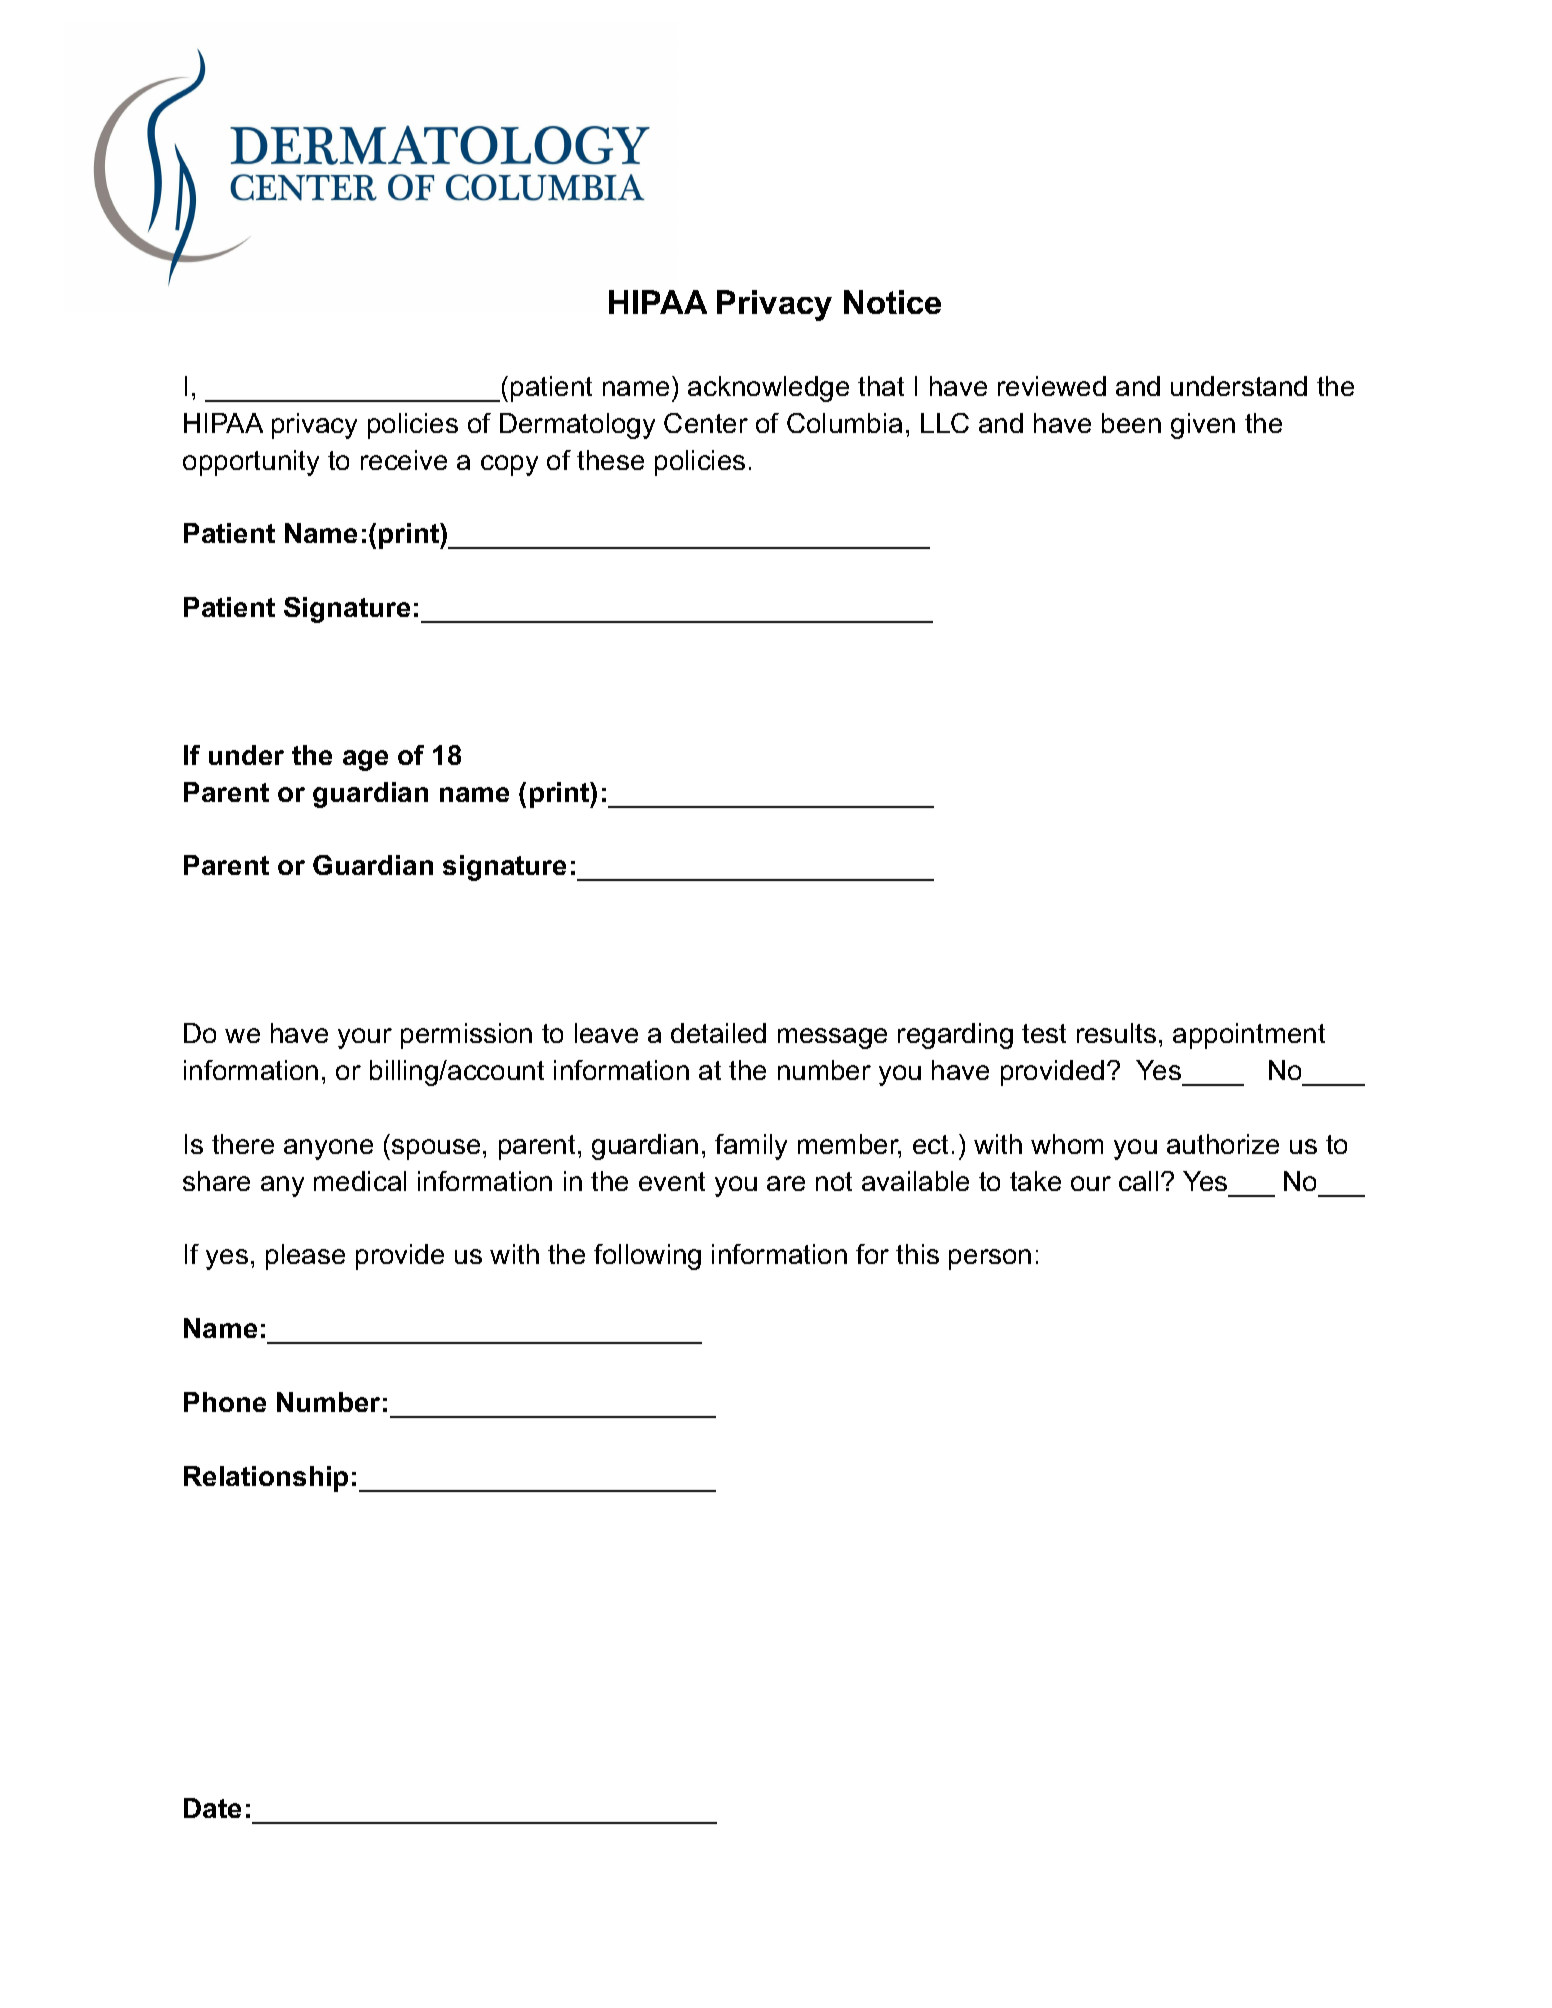 The image size is (1552, 2008). I want to click on your, so click(365, 1038).
